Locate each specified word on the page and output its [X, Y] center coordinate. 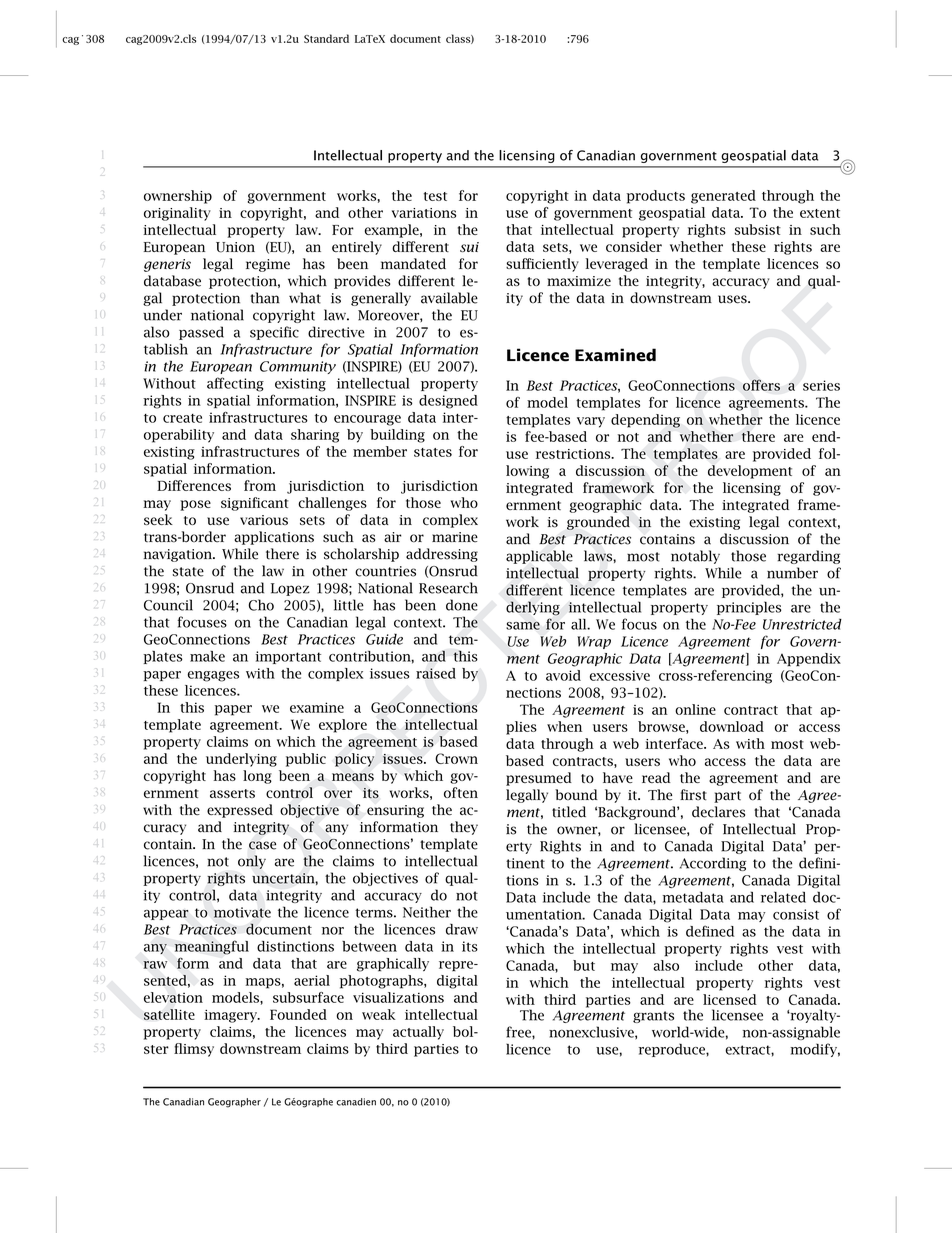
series [821, 385]
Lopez [290, 589]
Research [448, 588]
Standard [326, 38]
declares [718, 812]
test [435, 196]
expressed [240, 811]
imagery [231, 1016]
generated [723, 197]
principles [749, 608]
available [449, 298]
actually [418, 1033]
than [265, 298]
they [464, 828]
